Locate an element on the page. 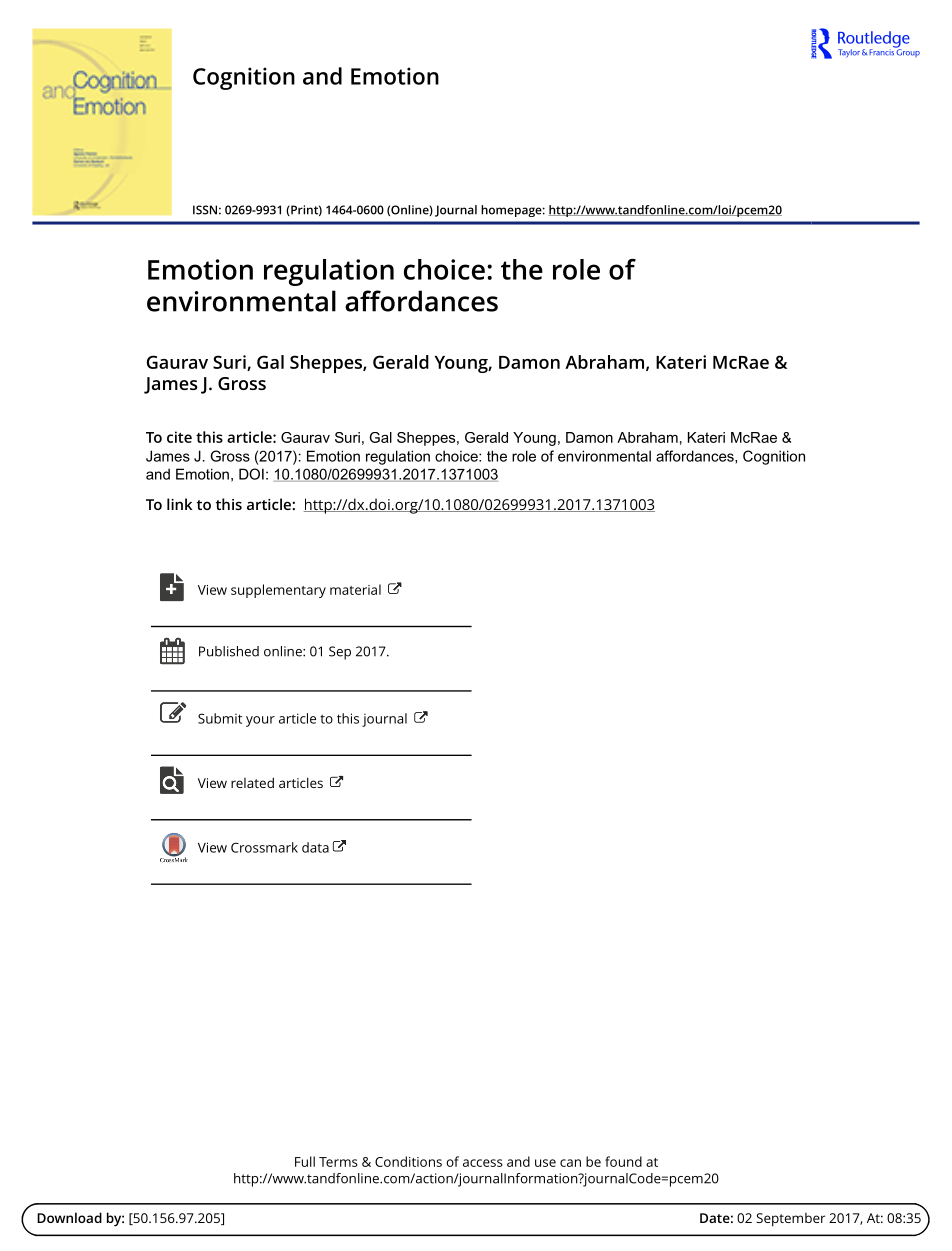 The width and height of the image is (952, 1251). material is located at coordinates (355, 589).
